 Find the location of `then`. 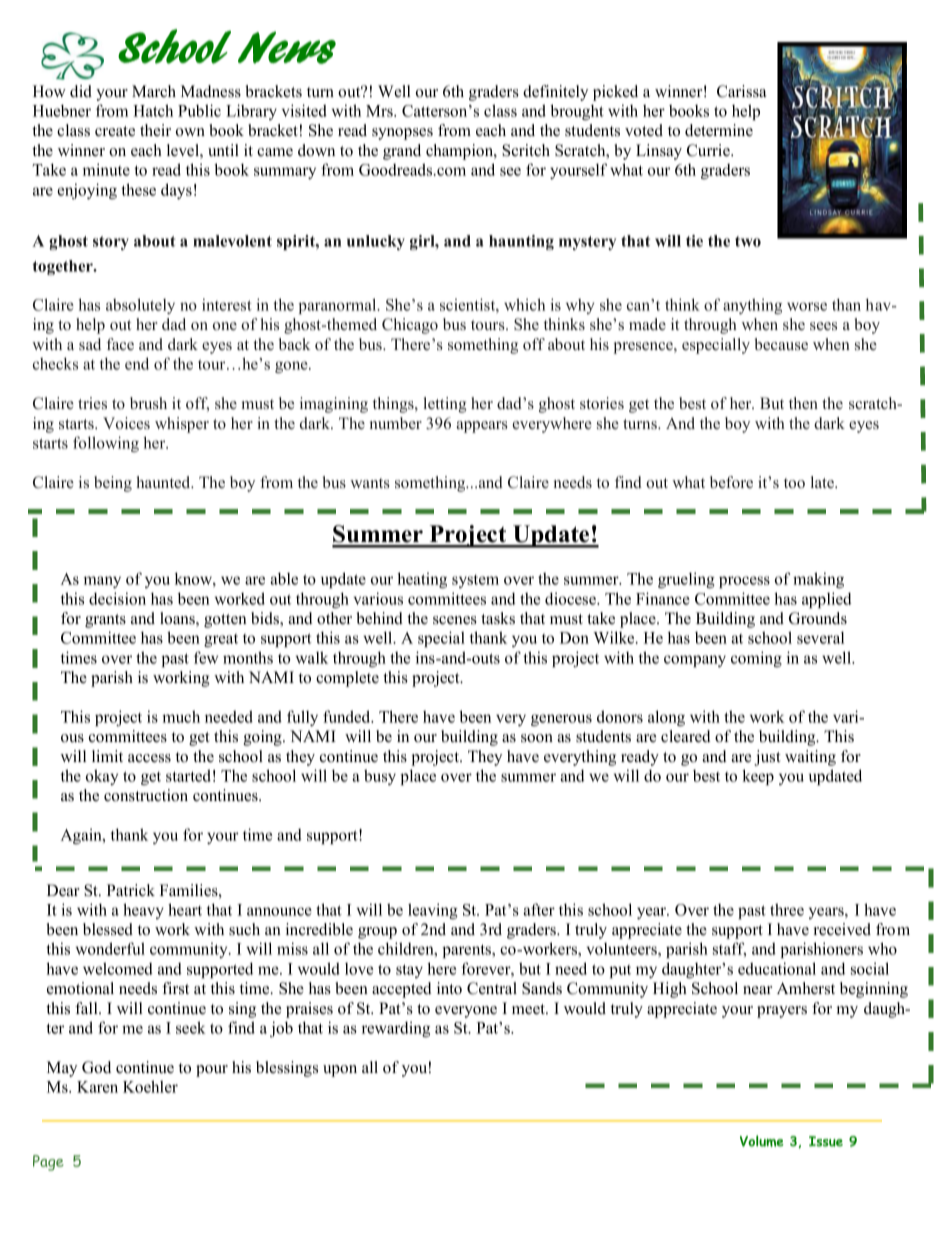

then is located at coordinates (803, 403).
